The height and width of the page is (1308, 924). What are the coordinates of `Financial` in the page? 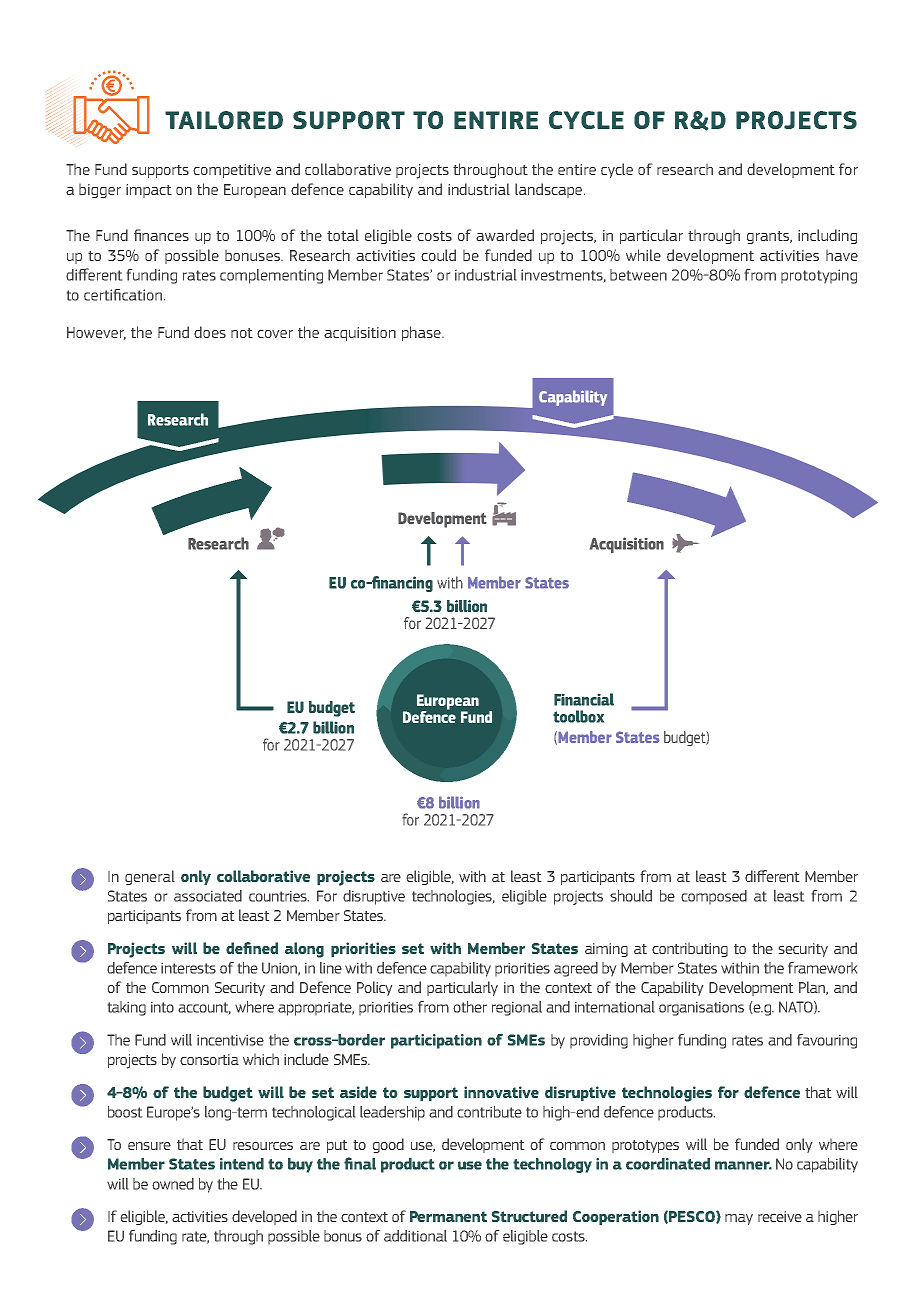 It's located at (584, 699).
